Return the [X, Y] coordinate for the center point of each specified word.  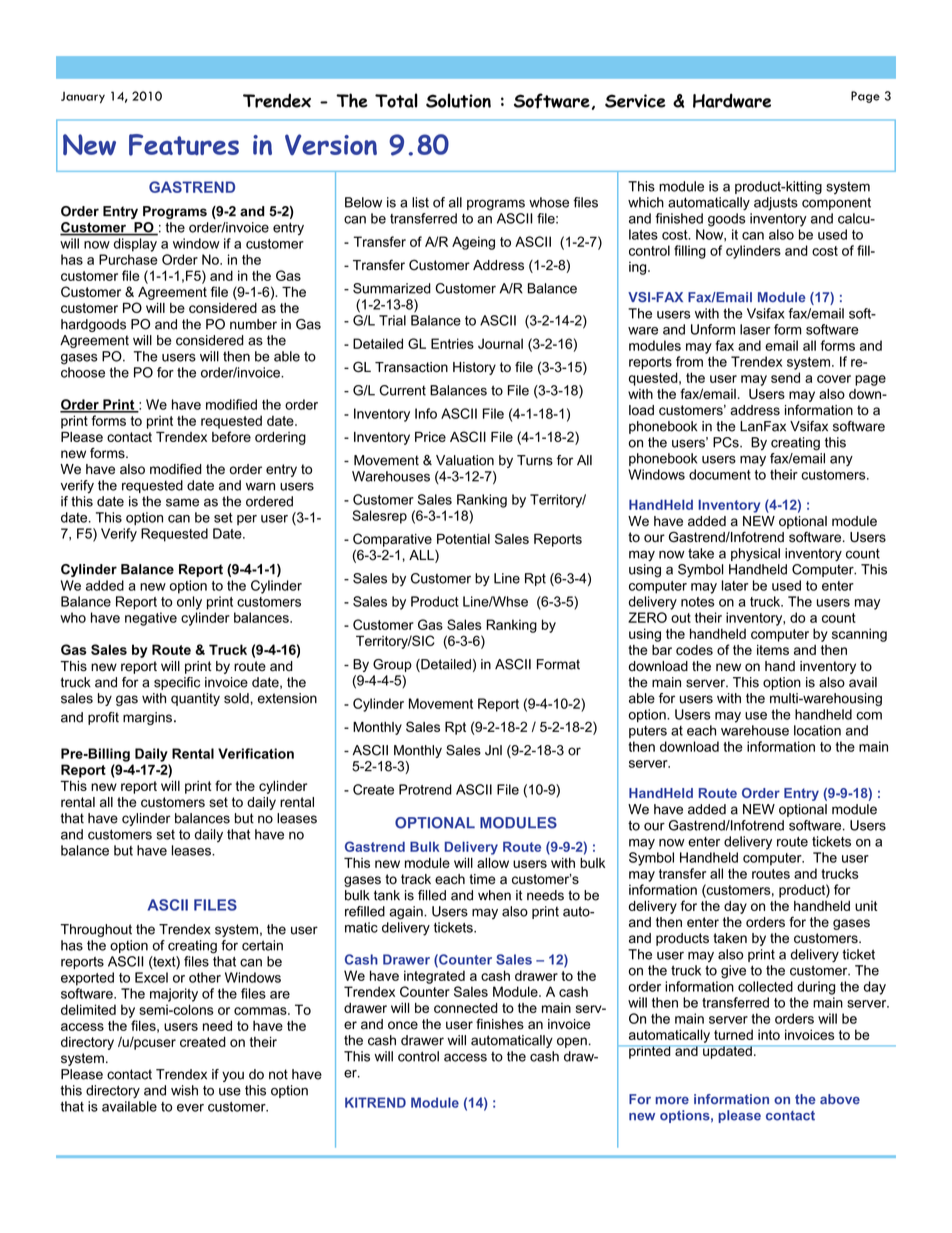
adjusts [776, 204]
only [189, 603]
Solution [458, 100]
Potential [463, 538]
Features [184, 145]
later [735, 585]
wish [184, 1090]
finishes [500, 1024]
